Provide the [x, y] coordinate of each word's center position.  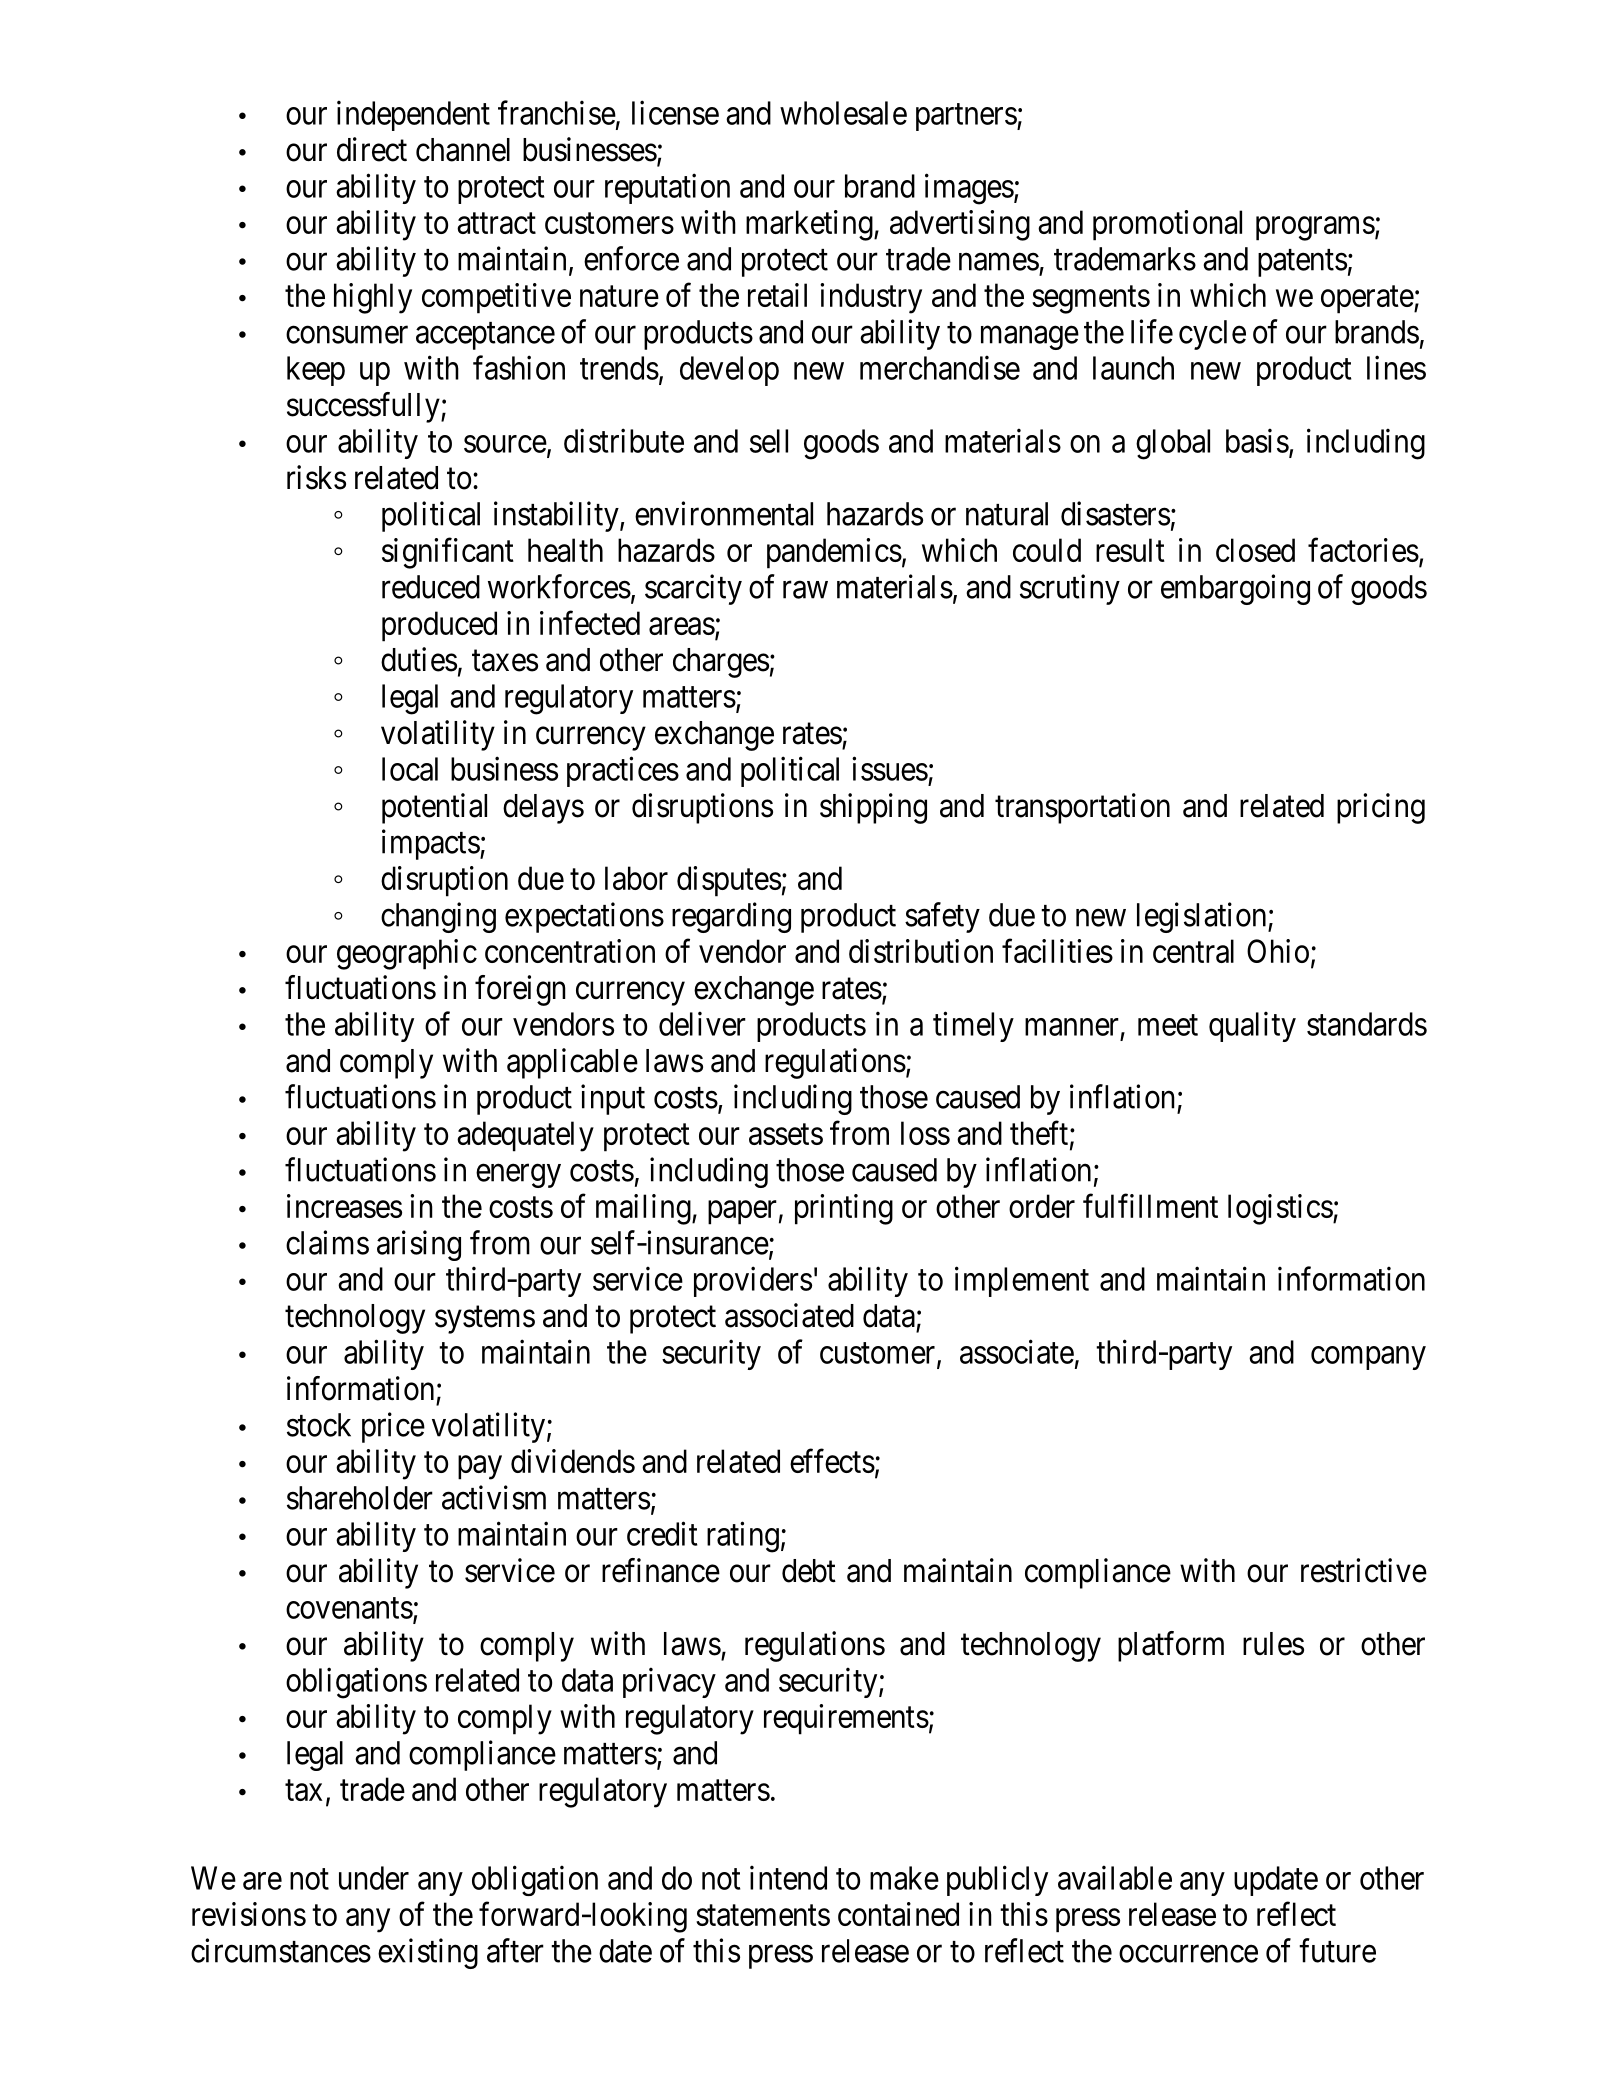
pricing [1381, 808]
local [410, 769]
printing [844, 1209]
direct [372, 149]
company [1368, 1358]
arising [419, 1245]
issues [890, 768]
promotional [1167, 225]
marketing [810, 225]
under [374, 1878]
